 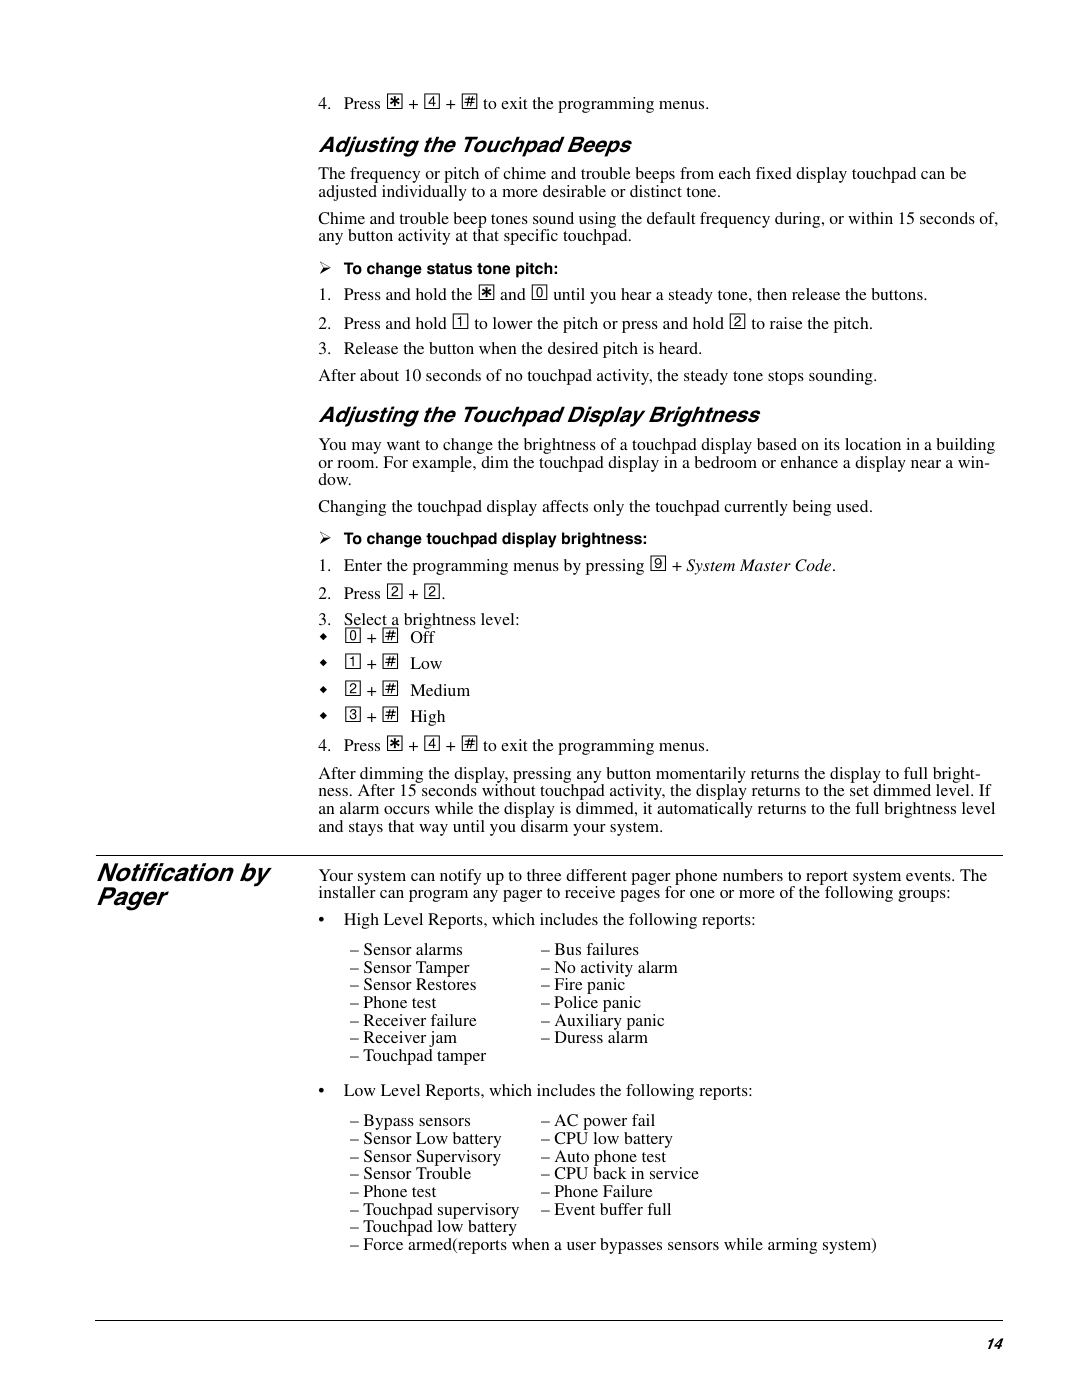 What do you see at coordinates (574, 191) in the document?
I see `desirable` at bounding box center [574, 191].
